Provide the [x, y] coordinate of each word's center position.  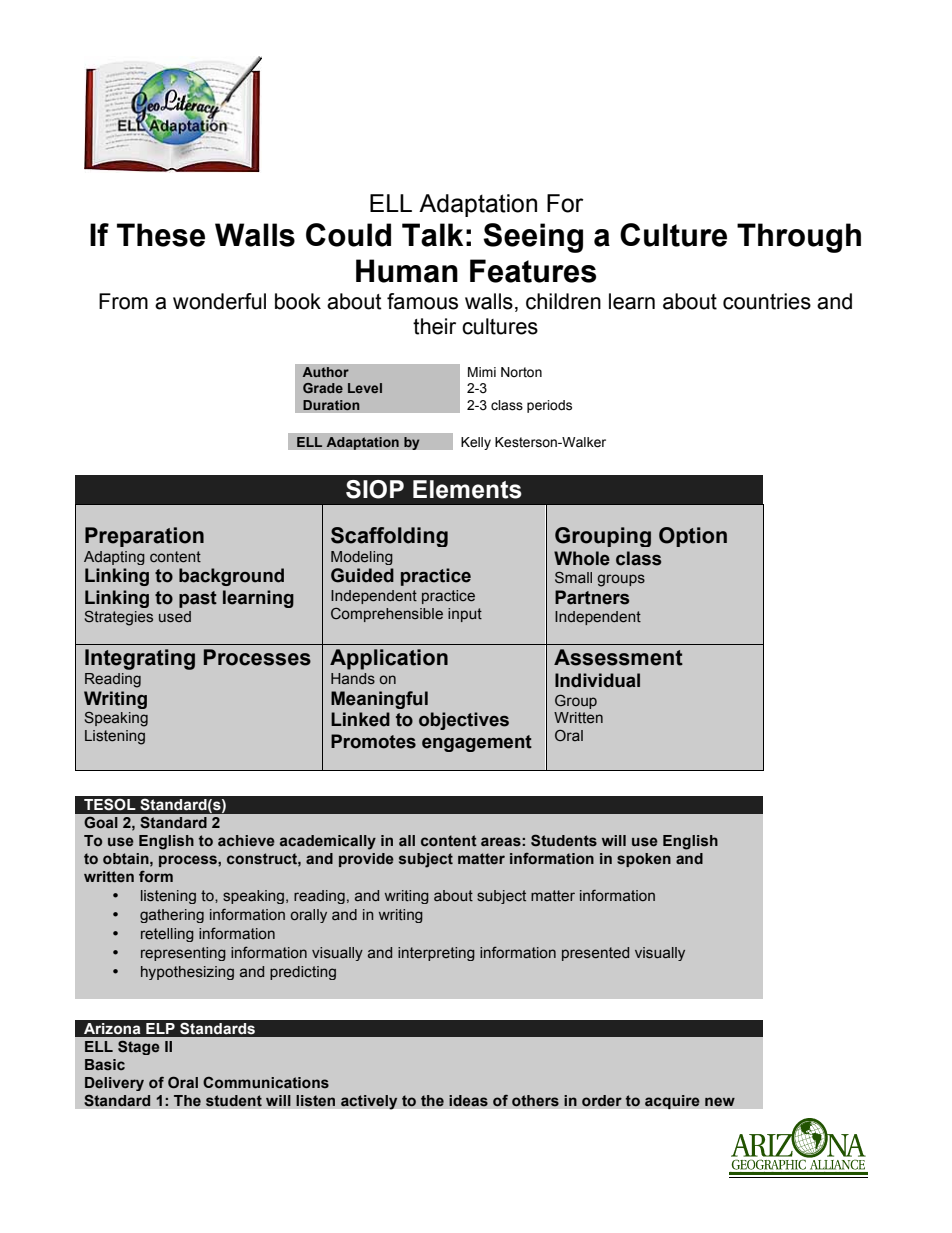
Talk [432, 235]
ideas [468, 1100]
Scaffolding [389, 537]
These [161, 235]
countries [767, 301]
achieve [246, 840]
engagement [477, 743]
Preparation [144, 537]
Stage [139, 1047]
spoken [644, 860]
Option [693, 537]
